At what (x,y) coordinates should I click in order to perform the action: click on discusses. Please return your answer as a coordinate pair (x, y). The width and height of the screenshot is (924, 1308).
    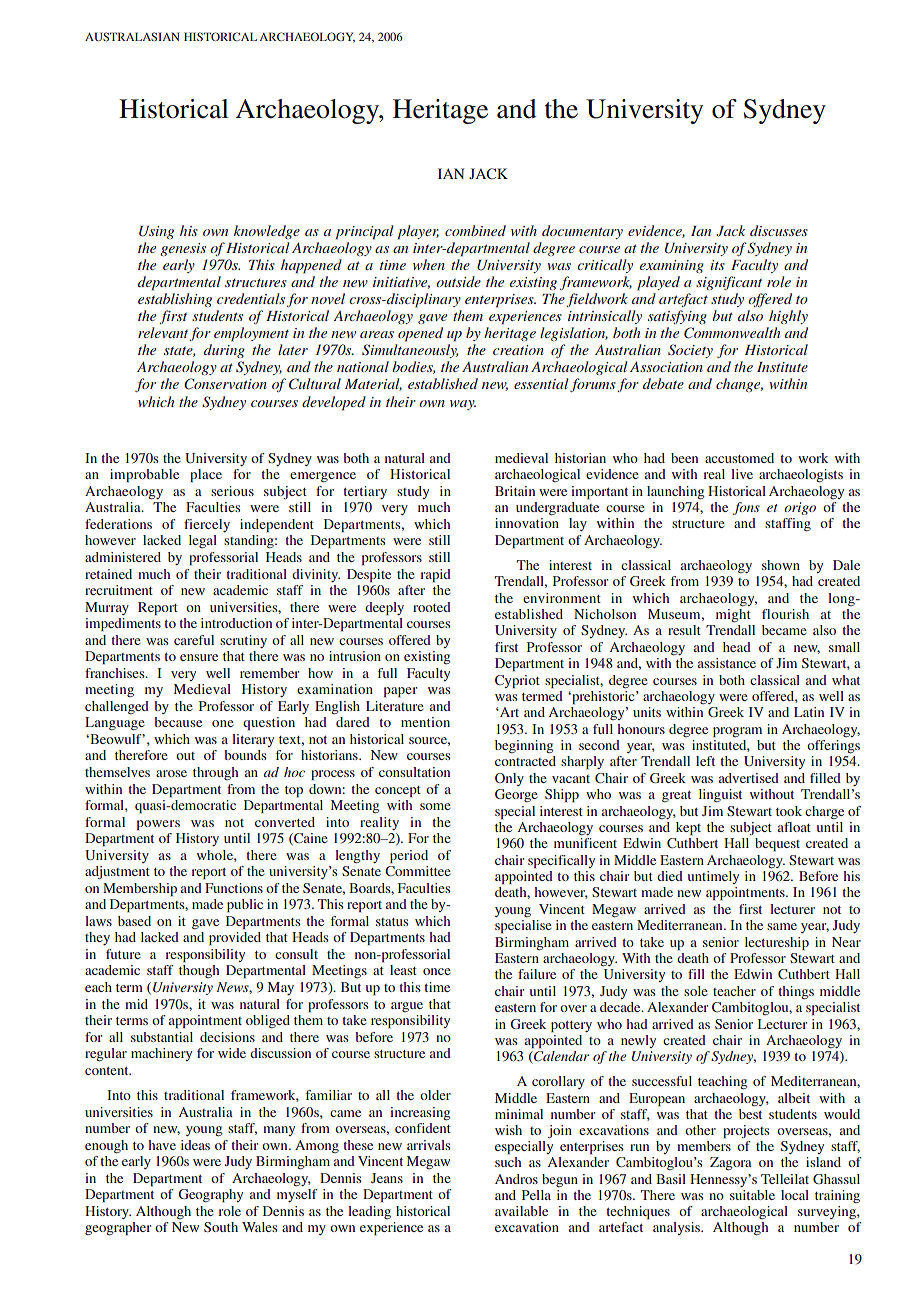
    Looking at the image, I should click on (779, 230).
